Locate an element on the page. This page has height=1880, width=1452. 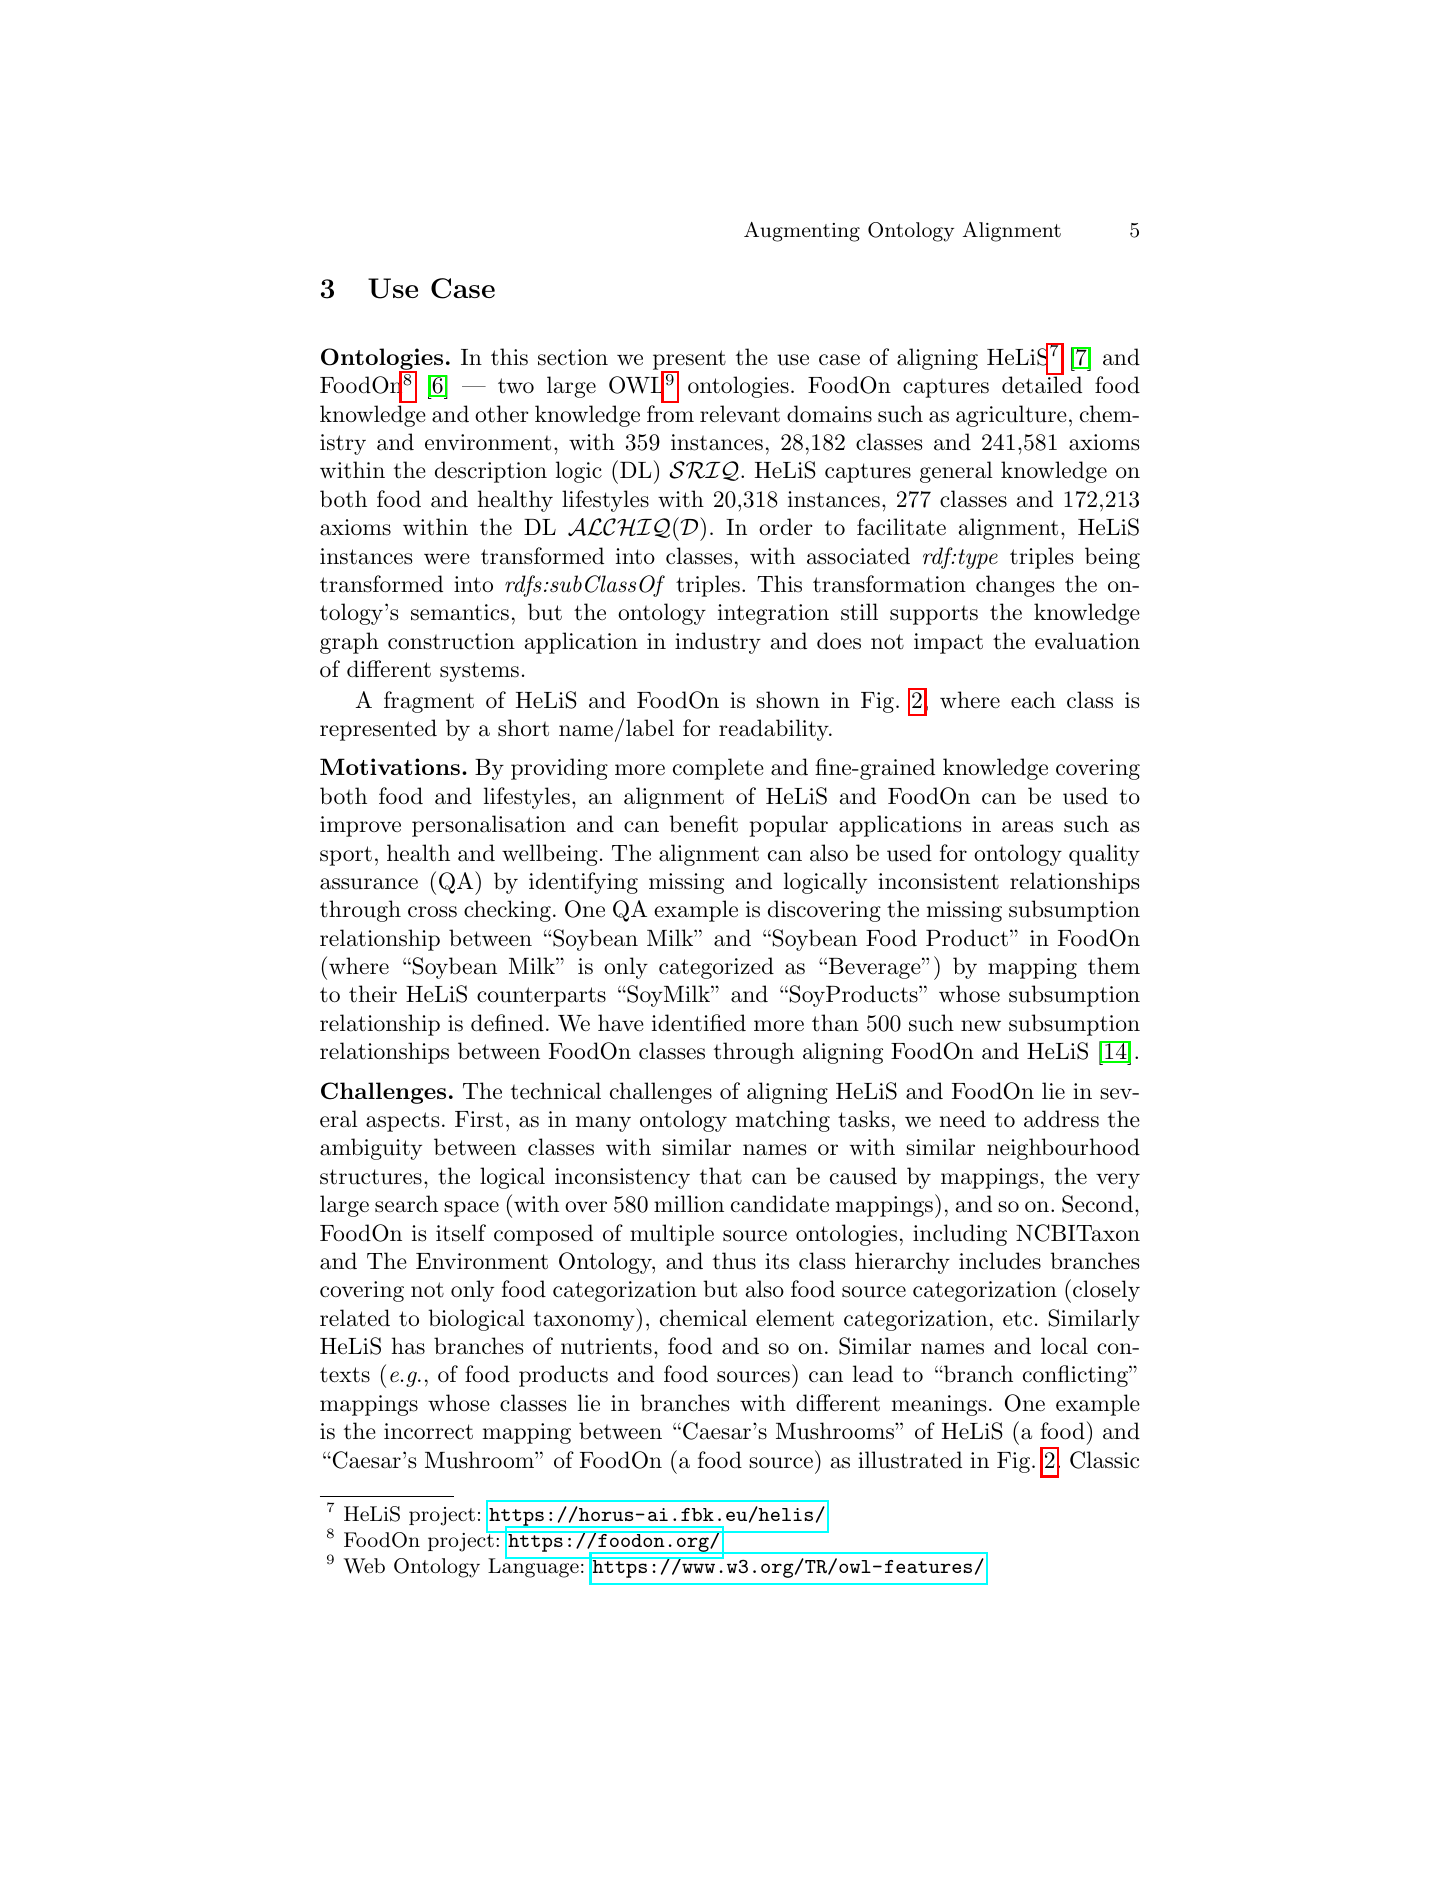
areas is located at coordinates (1027, 827).
